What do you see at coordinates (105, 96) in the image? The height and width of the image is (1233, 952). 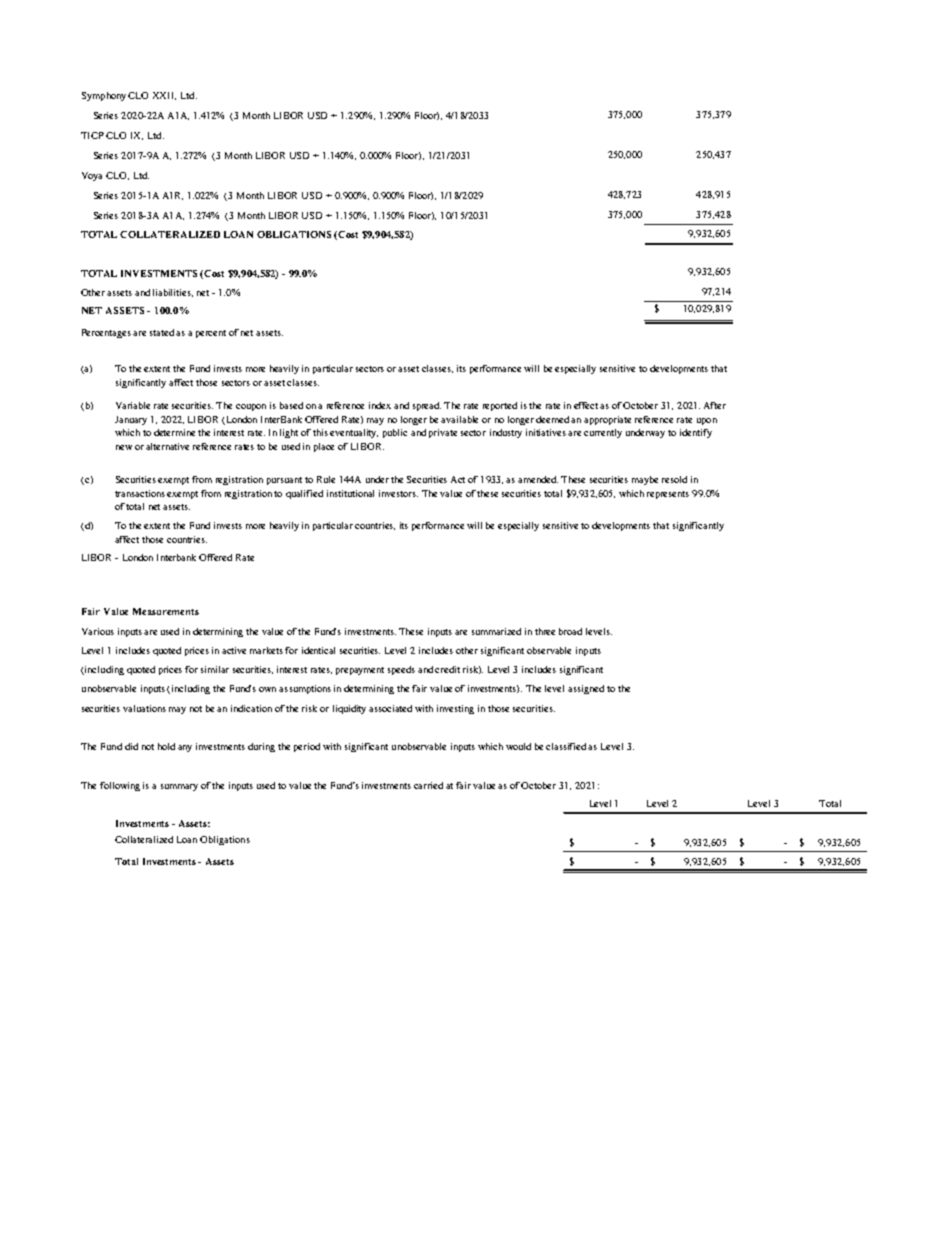 I see `Symphony` at bounding box center [105, 96].
